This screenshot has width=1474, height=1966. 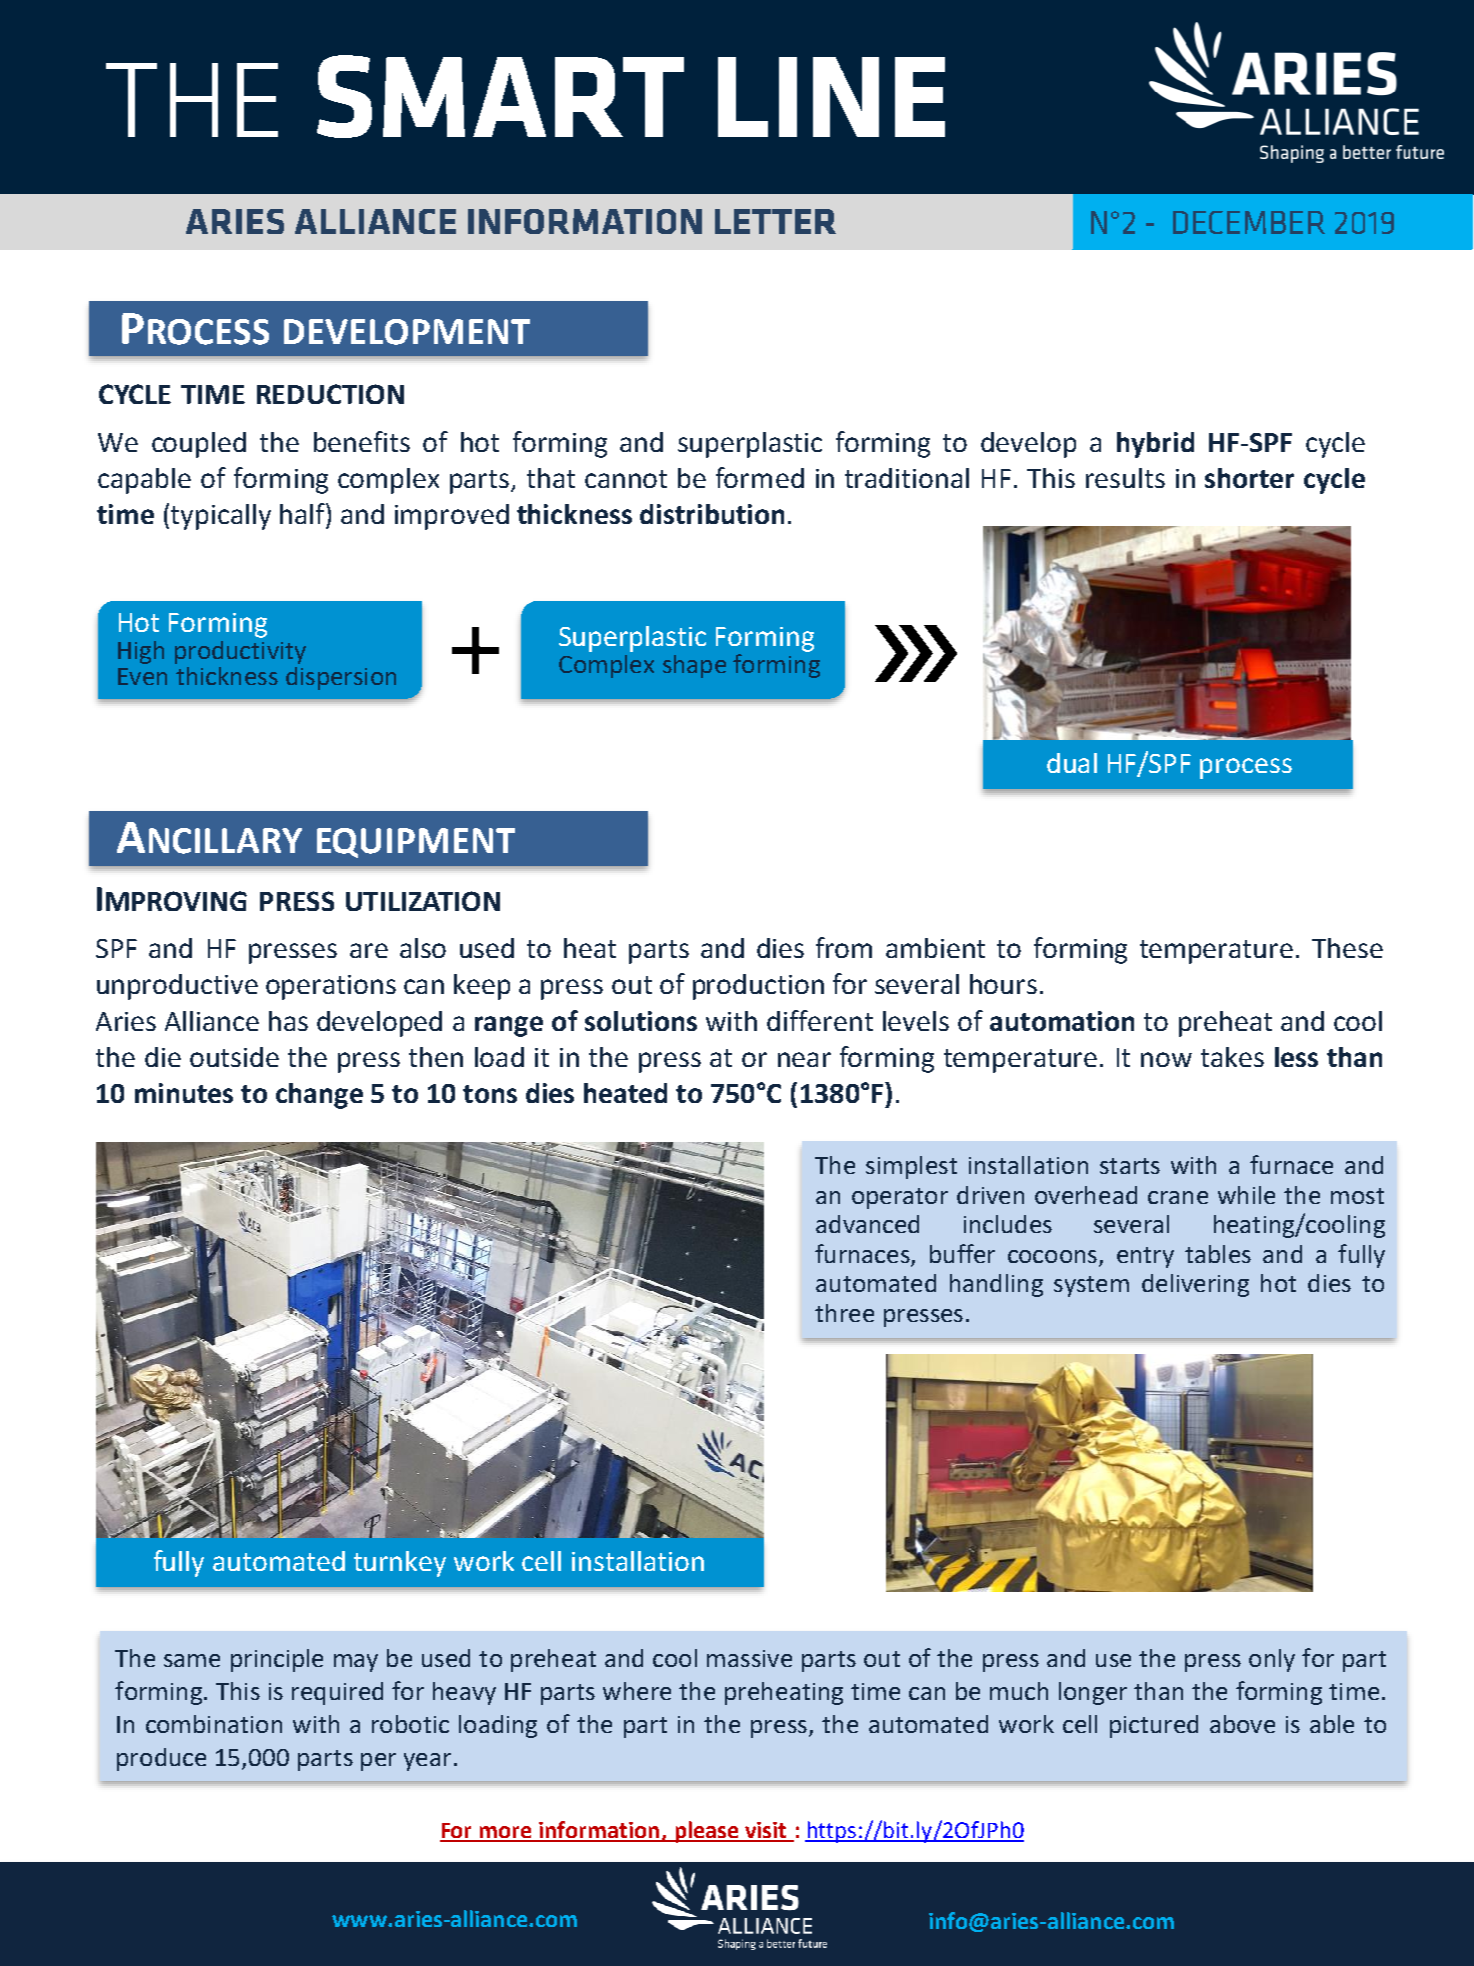 I want to click on dual, so click(x=1072, y=763).
